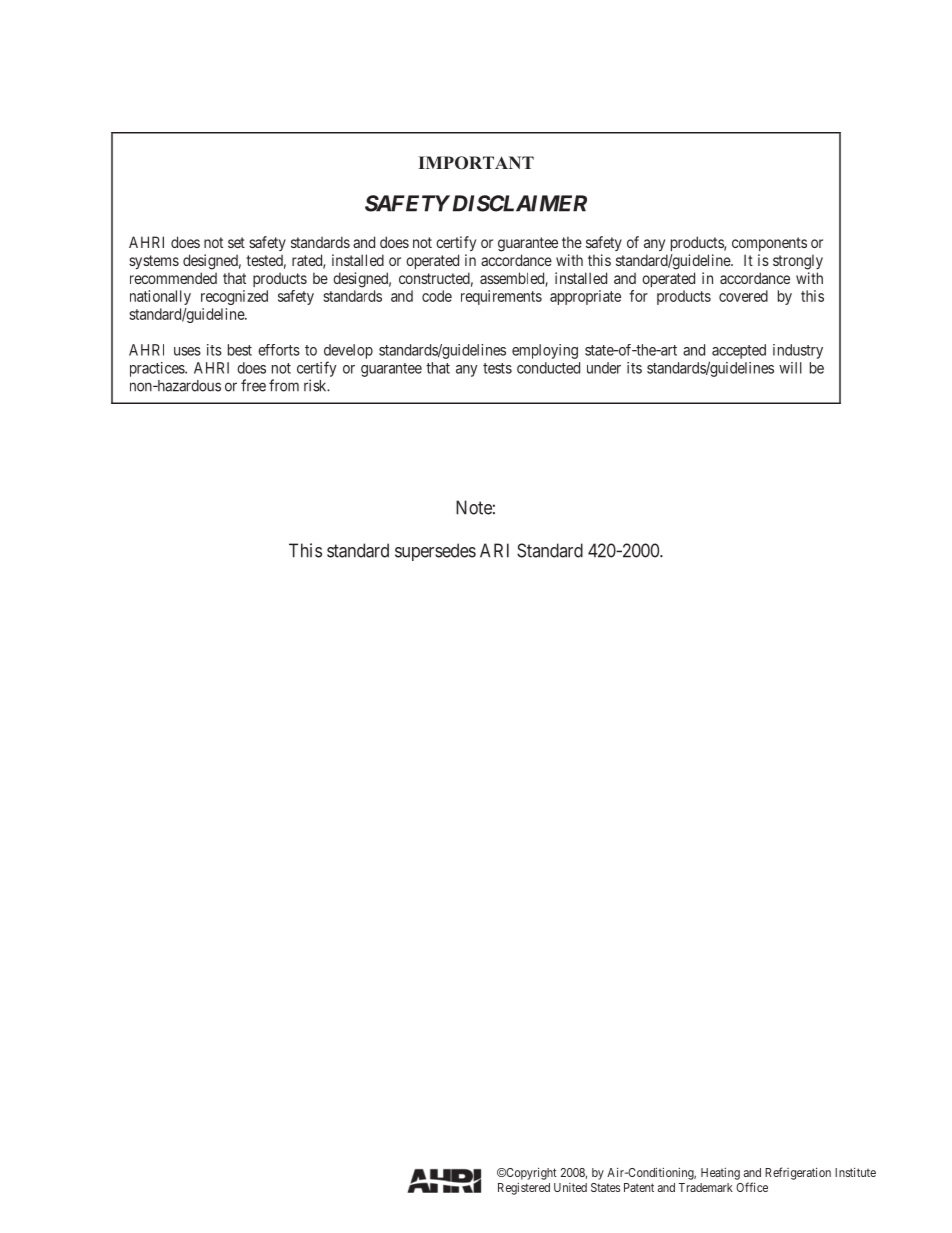  Describe the element at coordinates (494, 550) in the document. I see `ARI` at that location.
